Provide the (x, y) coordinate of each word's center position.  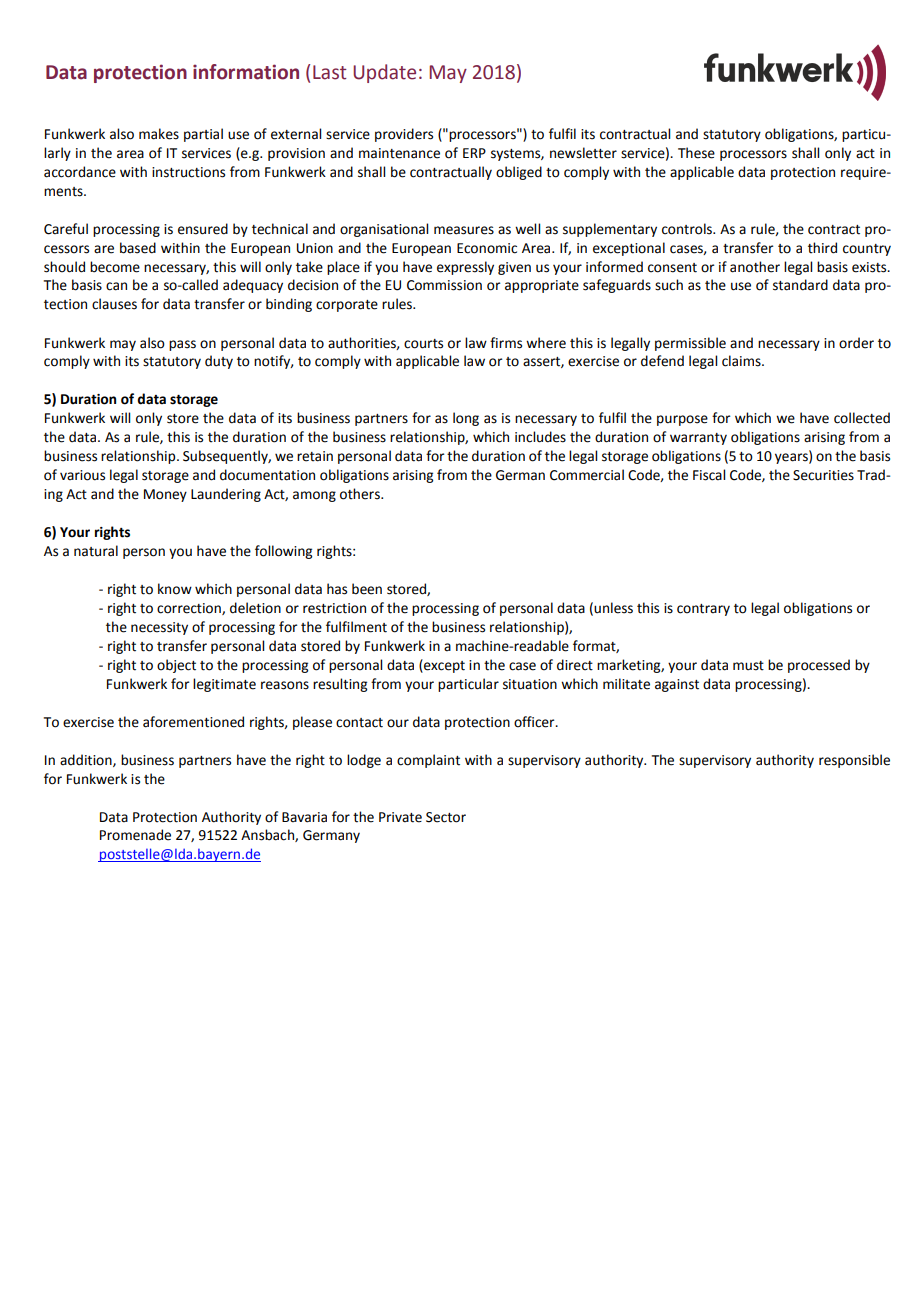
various (82, 475)
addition (87, 760)
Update (384, 73)
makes (159, 134)
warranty (698, 439)
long (466, 419)
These (696, 153)
